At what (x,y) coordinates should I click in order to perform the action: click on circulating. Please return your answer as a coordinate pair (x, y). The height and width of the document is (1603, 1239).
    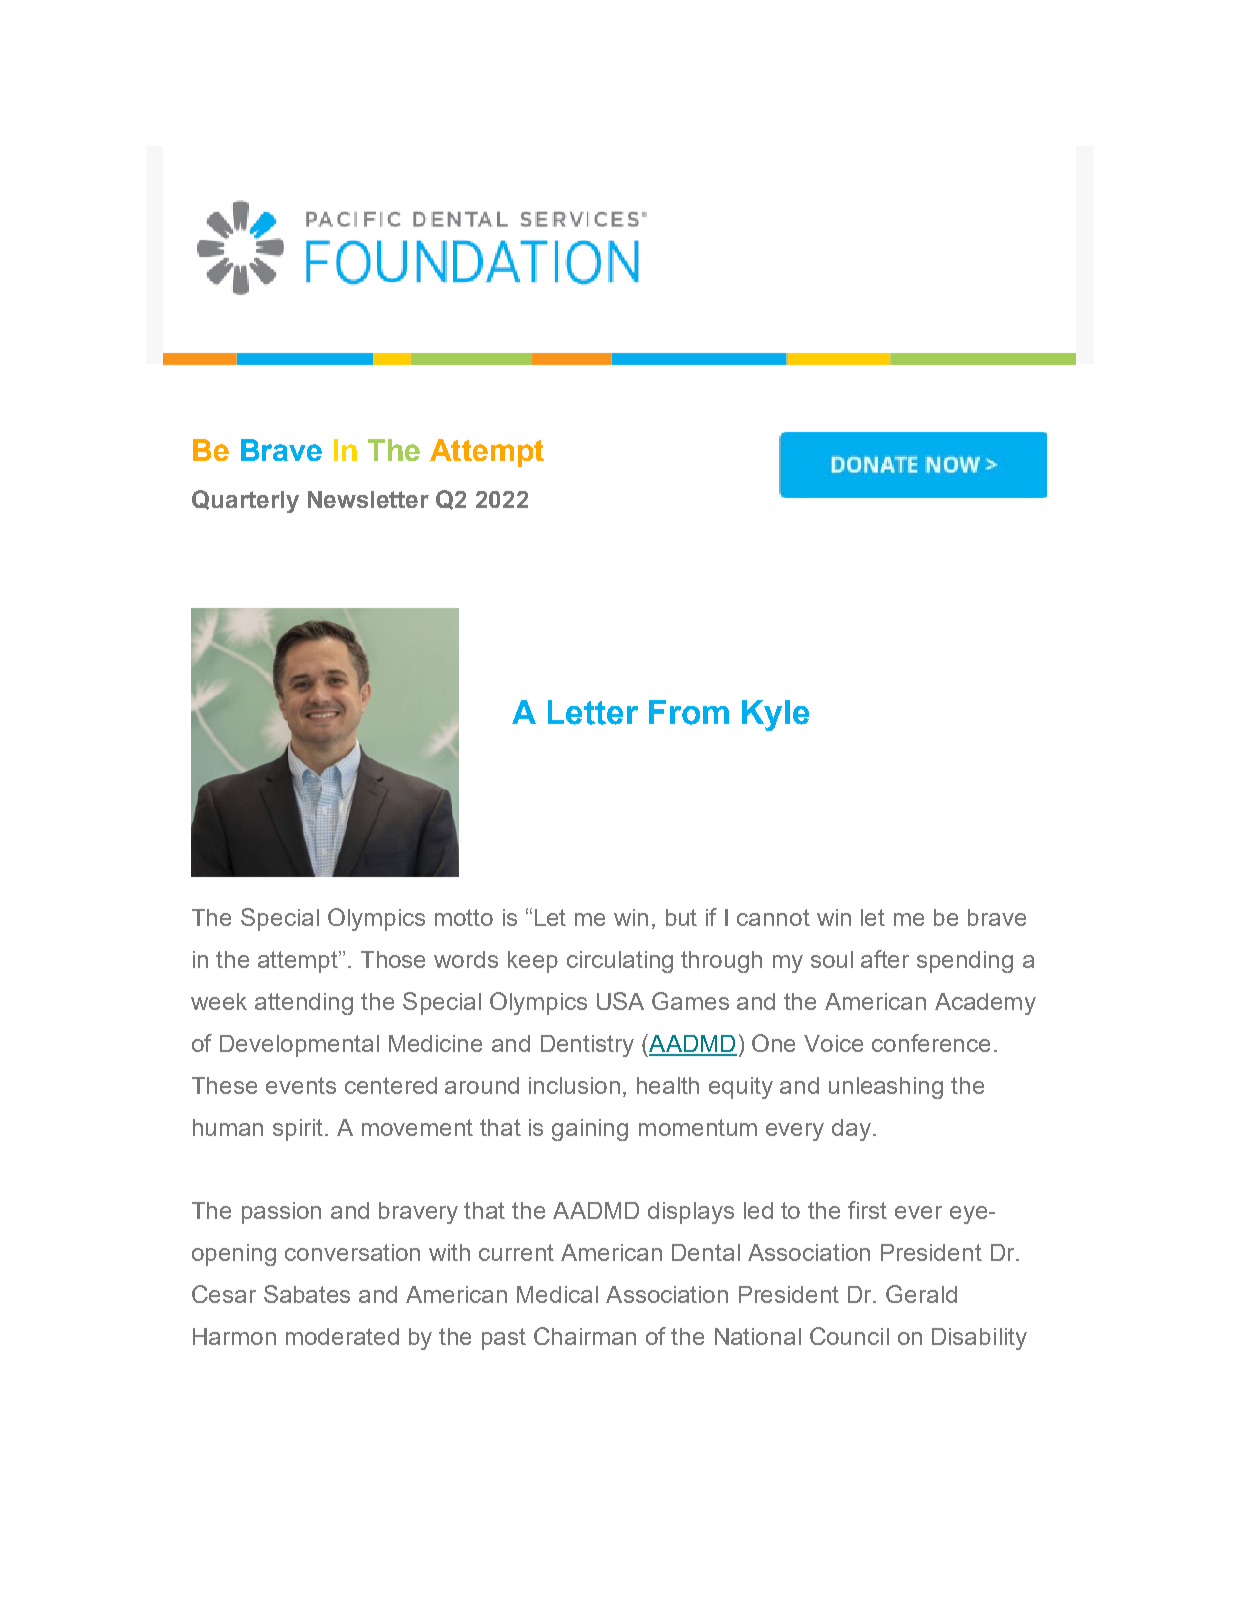
    Looking at the image, I should click on (620, 962).
